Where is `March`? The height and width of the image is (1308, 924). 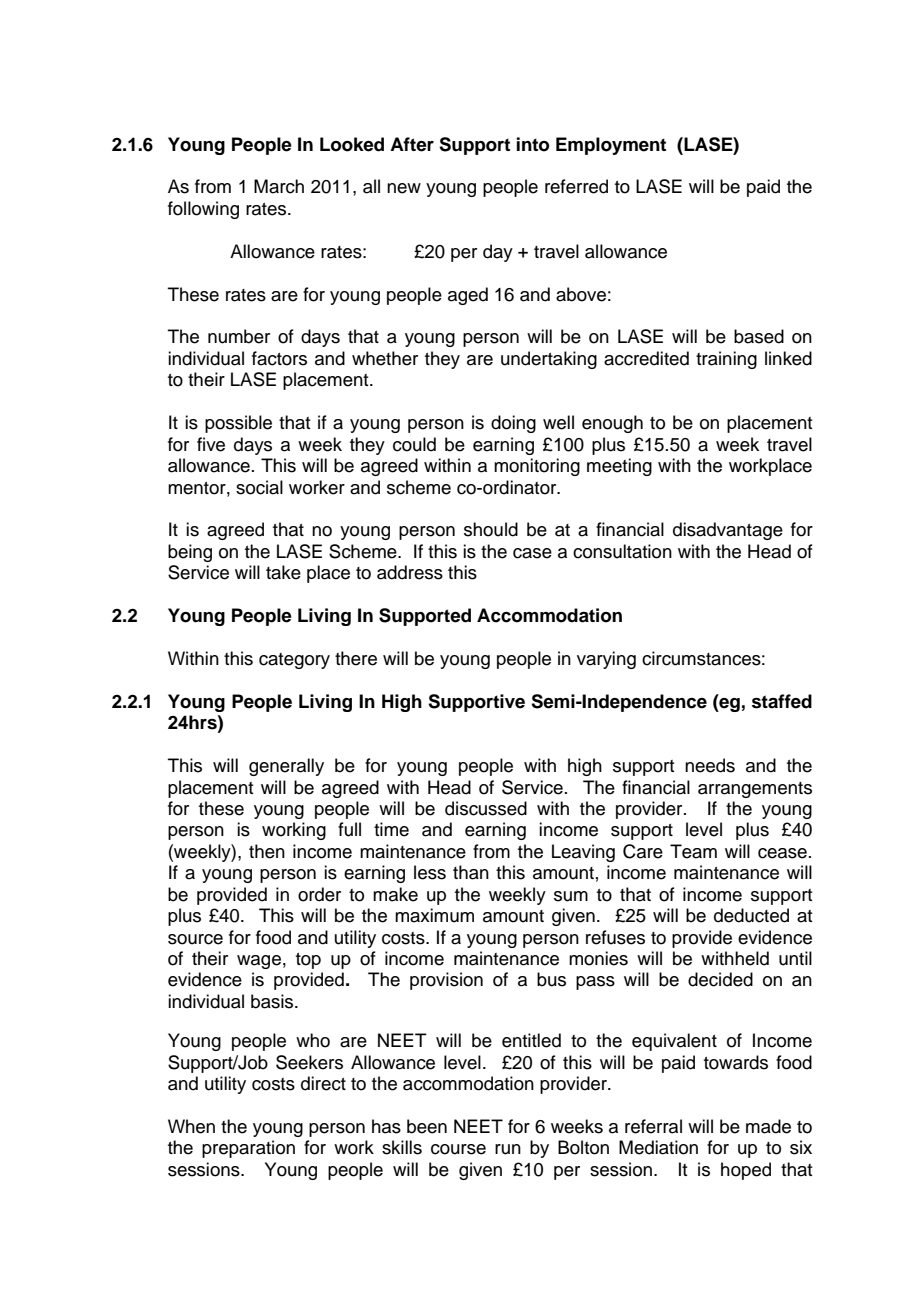
March is located at coordinates (279, 186).
